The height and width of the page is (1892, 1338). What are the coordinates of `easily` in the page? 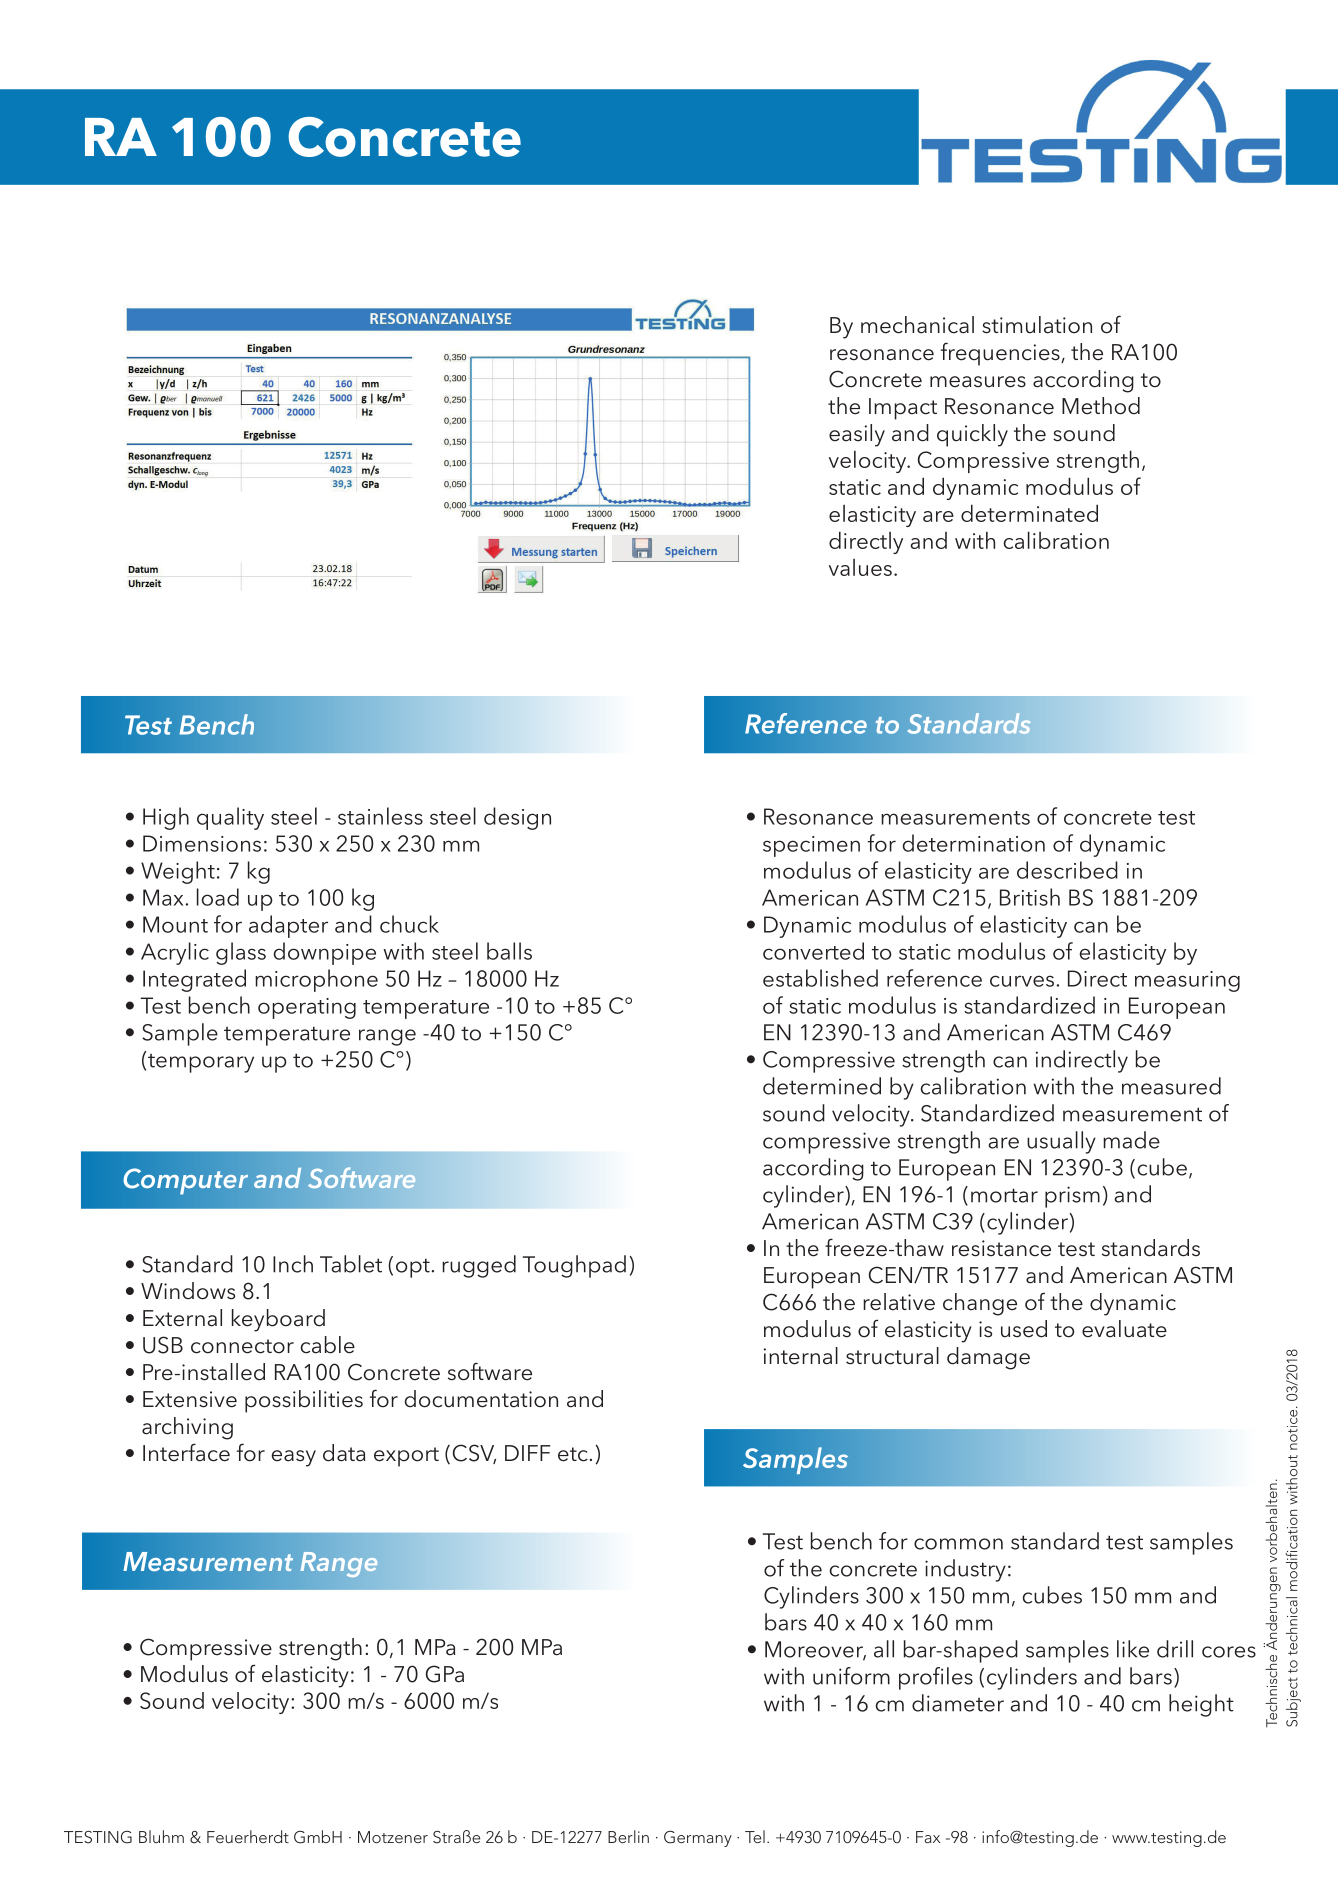 It's located at (857, 435).
